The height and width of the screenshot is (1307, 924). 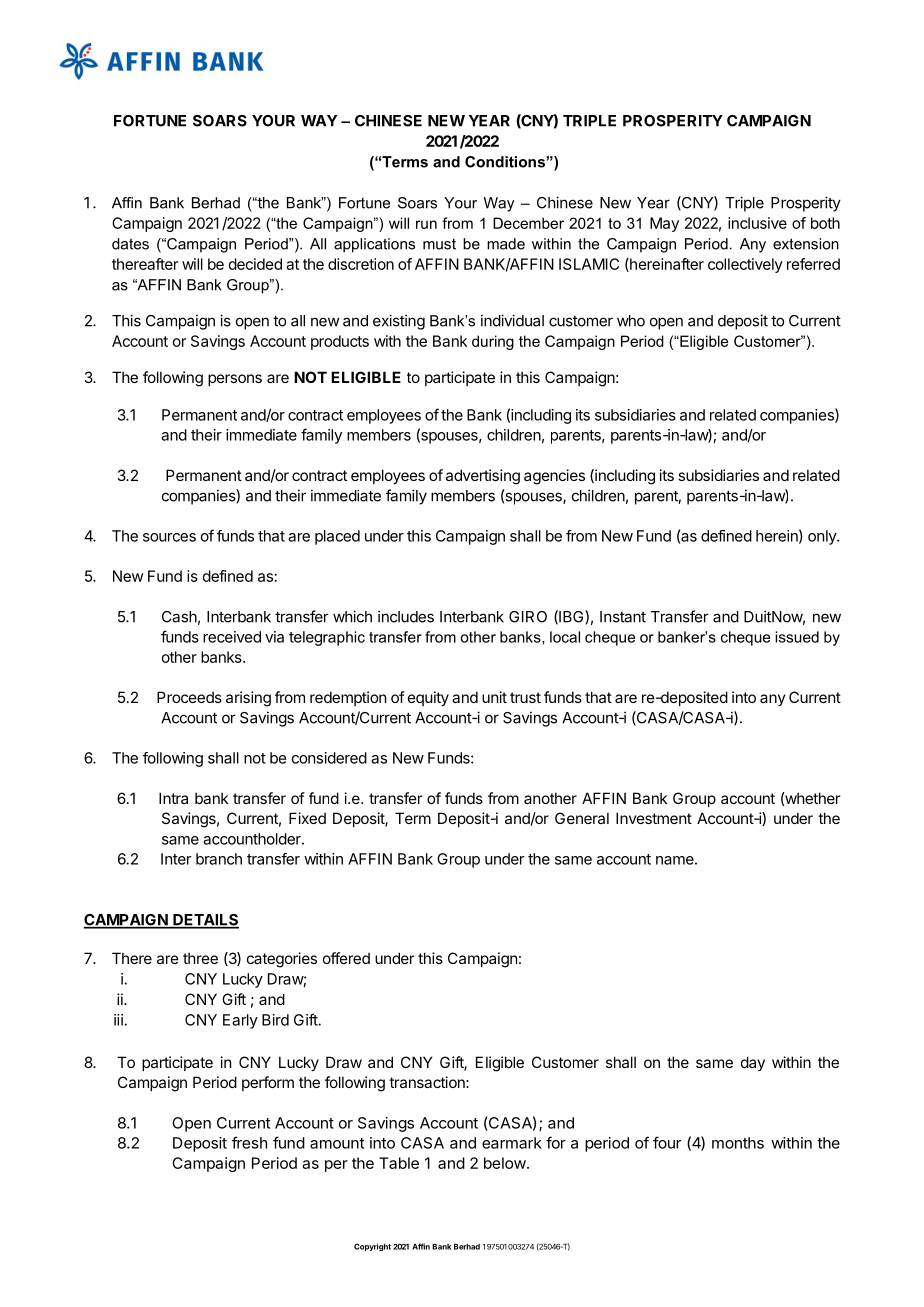 What do you see at coordinates (757, 223) in the screenshot?
I see `inclusive` at bounding box center [757, 223].
